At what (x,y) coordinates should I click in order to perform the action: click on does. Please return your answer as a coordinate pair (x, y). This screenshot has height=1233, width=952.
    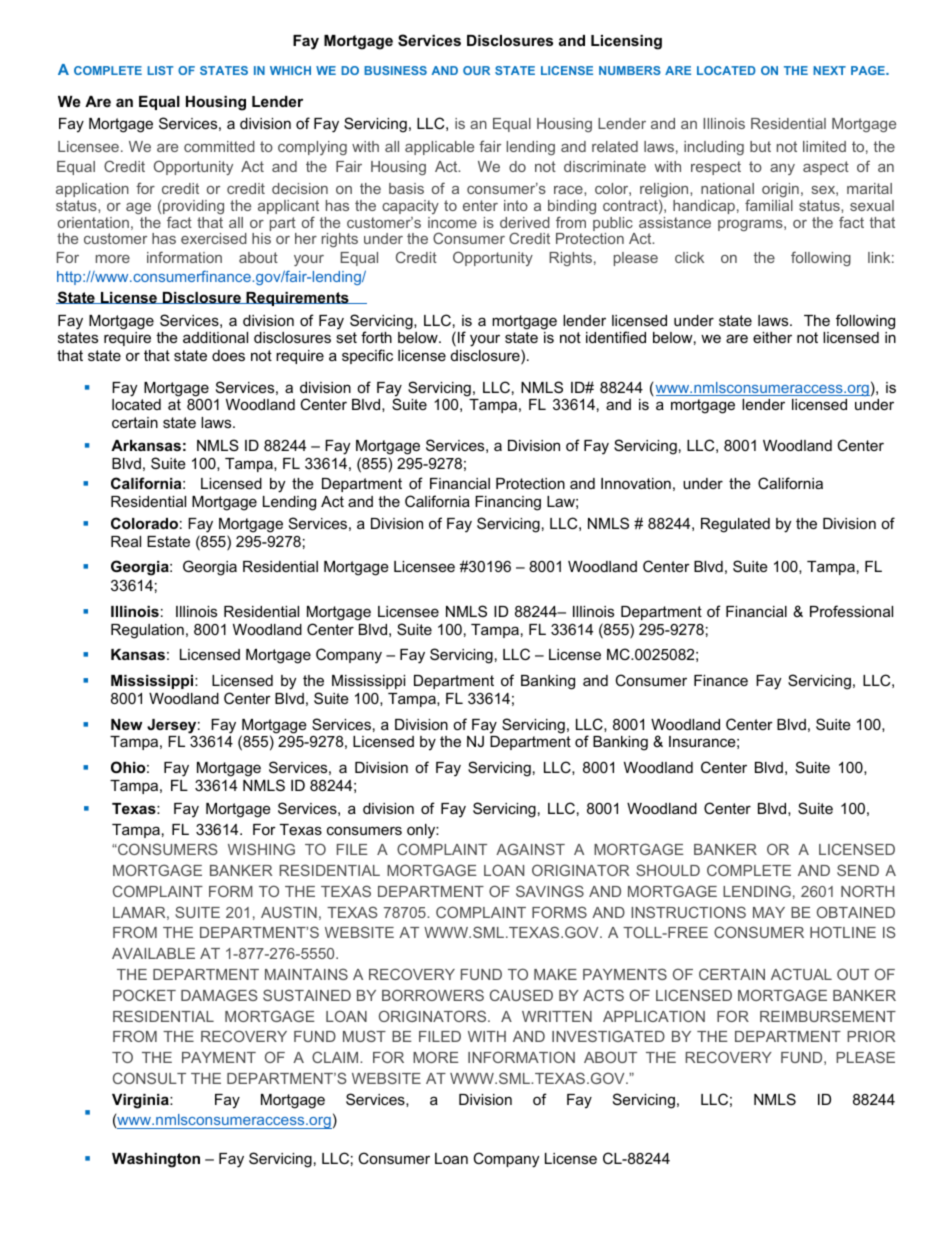
    Looking at the image, I should click on (228, 355).
